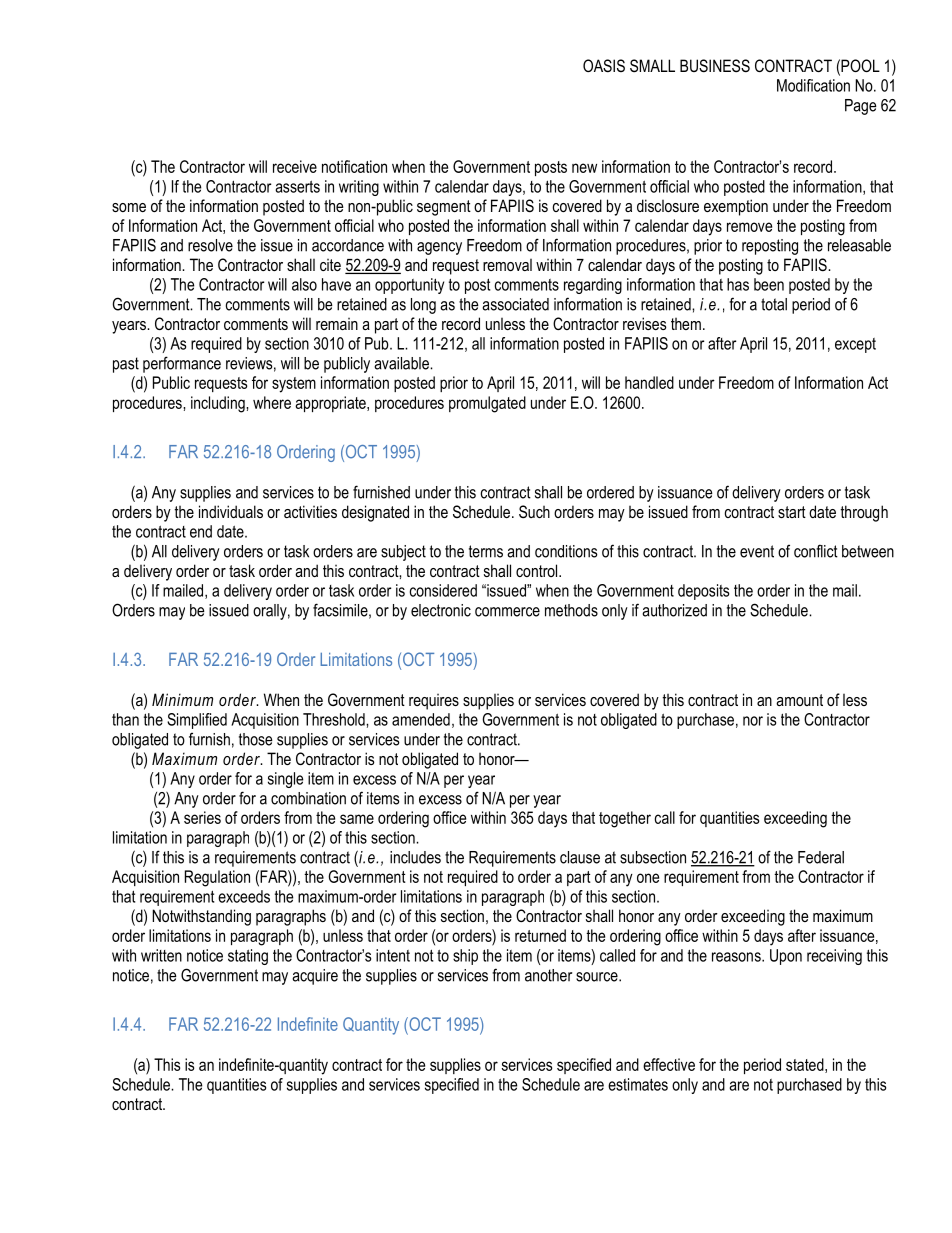  What do you see at coordinates (197, 721) in the screenshot?
I see `Simplified` at bounding box center [197, 721].
